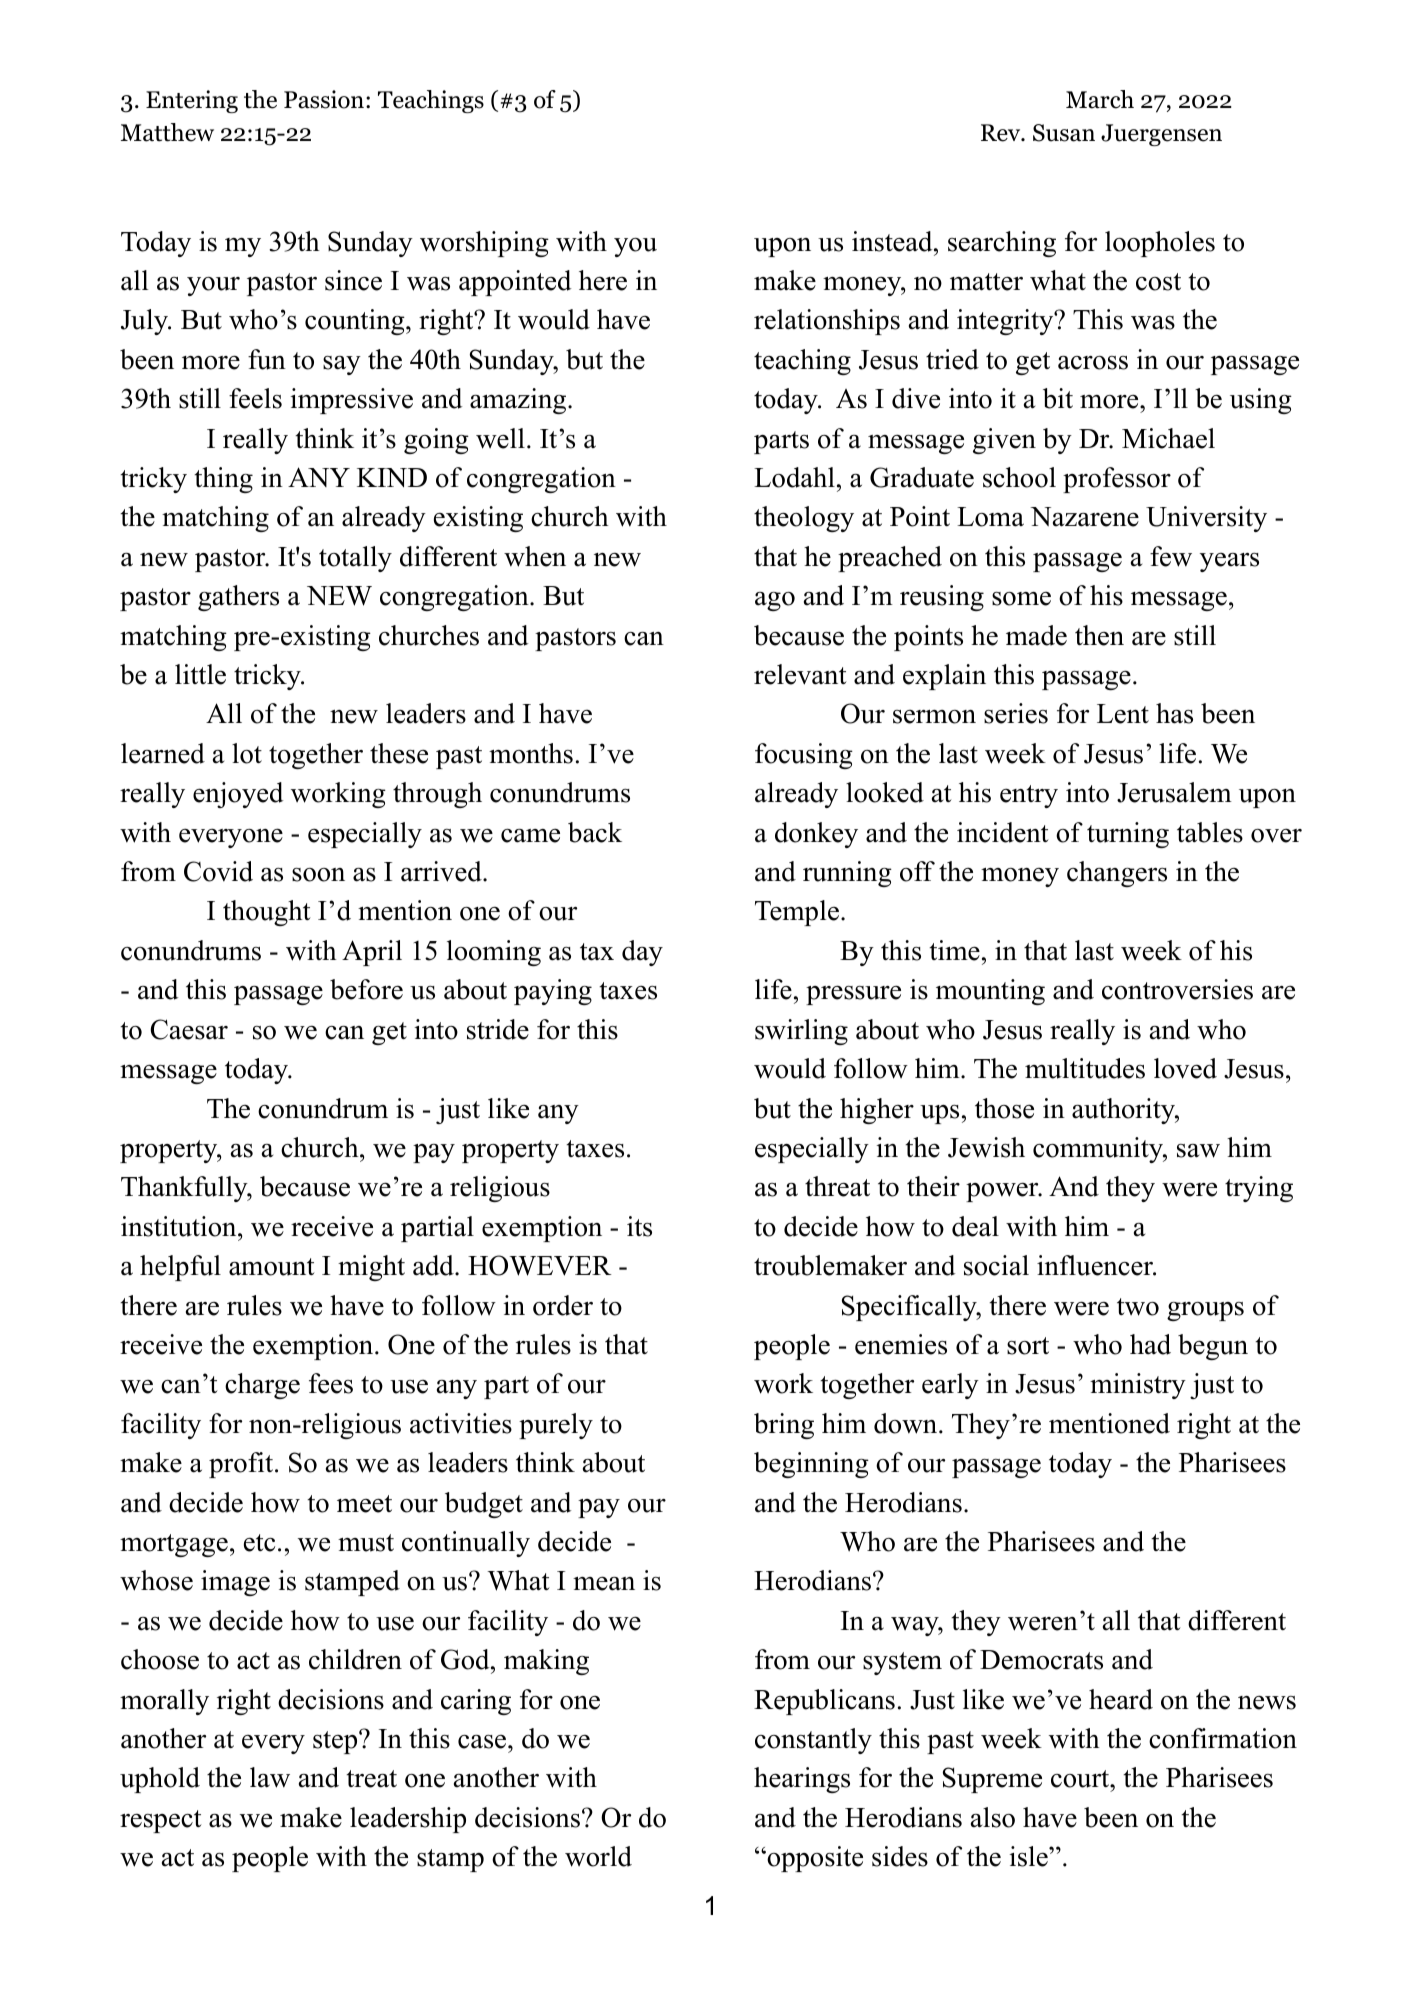  Describe the element at coordinates (1064, 133) in the screenshot. I see `Susan` at that location.
